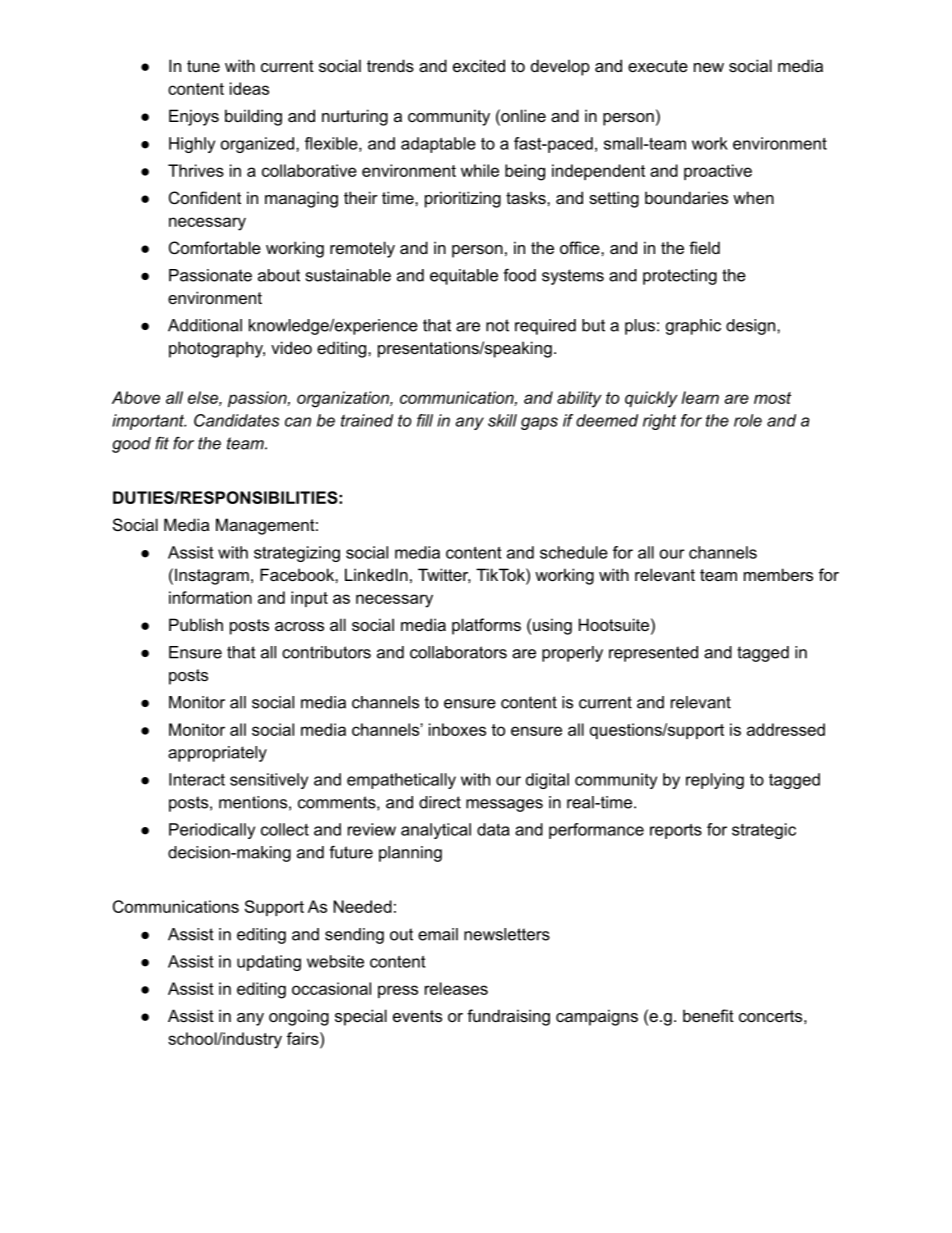  What do you see at coordinates (236, 420) in the screenshot?
I see `Candidates` at bounding box center [236, 420].
